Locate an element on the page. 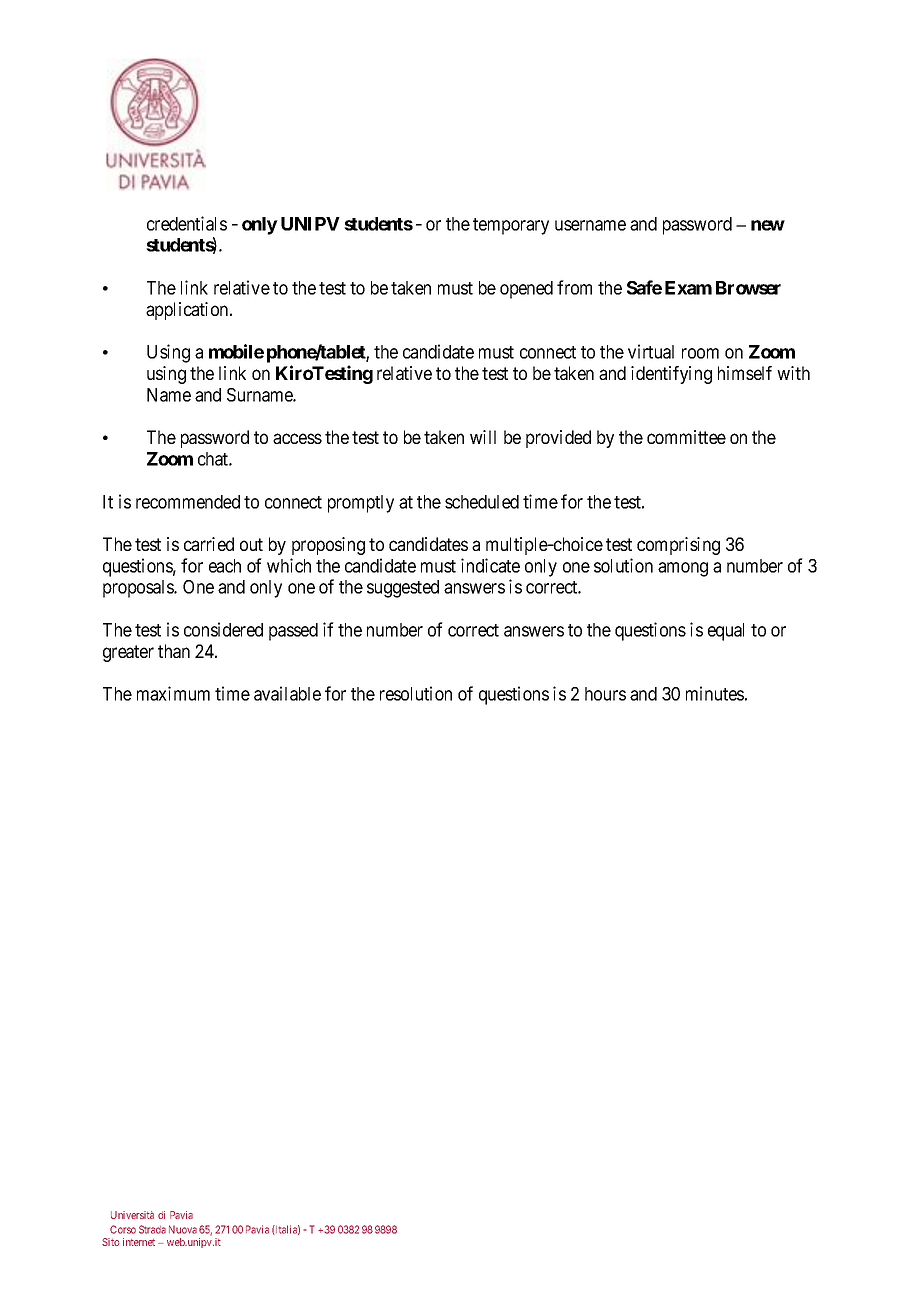 The image size is (924, 1305). comprising is located at coordinates (678, 546).
